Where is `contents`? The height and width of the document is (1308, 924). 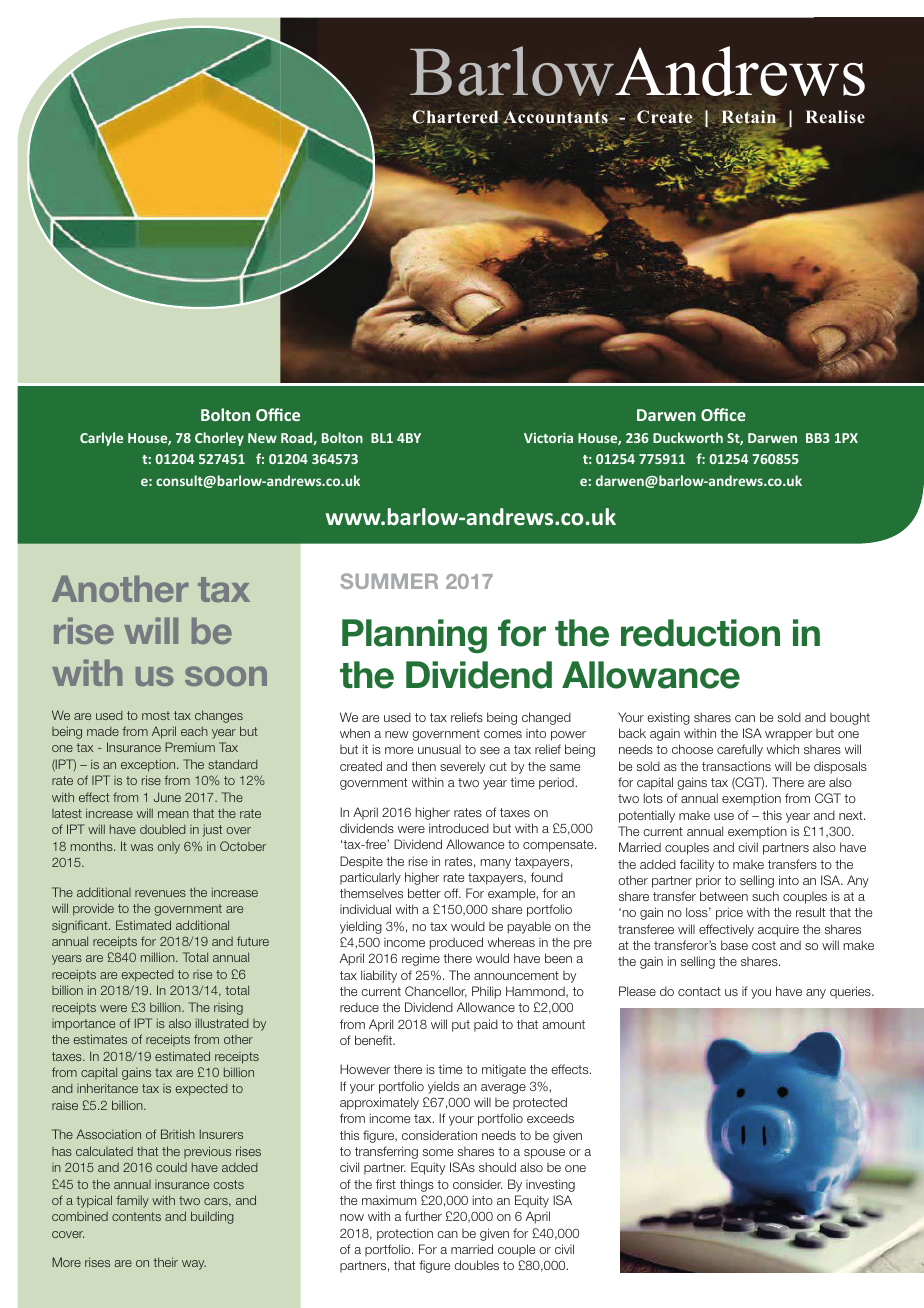 contents is located at coordinates (136, 1216).
